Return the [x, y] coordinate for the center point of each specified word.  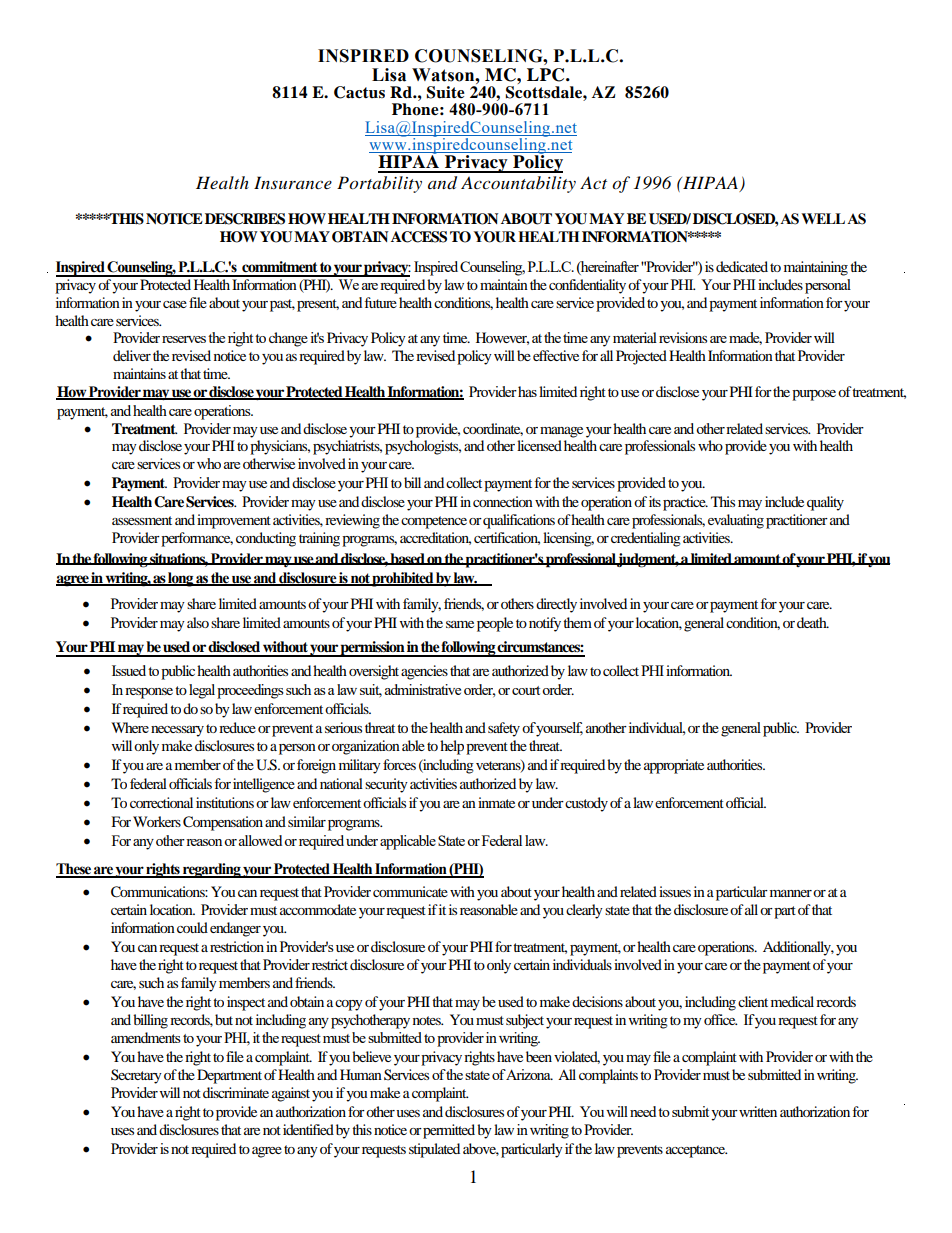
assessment [142, 520]
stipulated [434, 1150]
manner [791, 893]
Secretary [136, 1076]
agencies [424, 672]
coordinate [493, 429]
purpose [814, 395]
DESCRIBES [245, 219]
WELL [823, 218]
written [758, 1111]
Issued [129, 670]
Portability [379, 184]
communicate [410, 891]
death [813, 622]
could [192, 927]
